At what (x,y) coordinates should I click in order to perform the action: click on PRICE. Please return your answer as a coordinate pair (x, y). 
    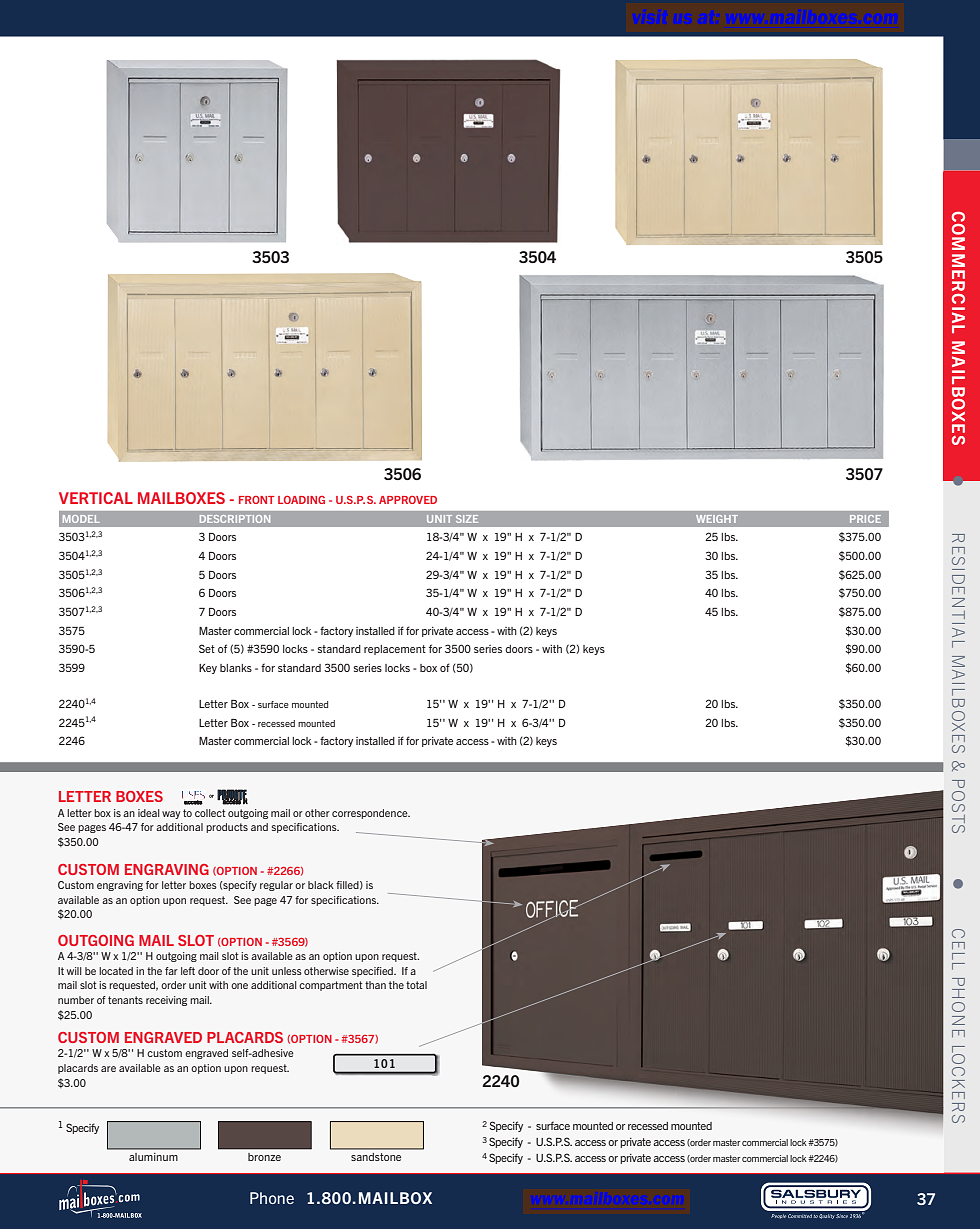
    Looking at the image, I should click on (865, 519).
